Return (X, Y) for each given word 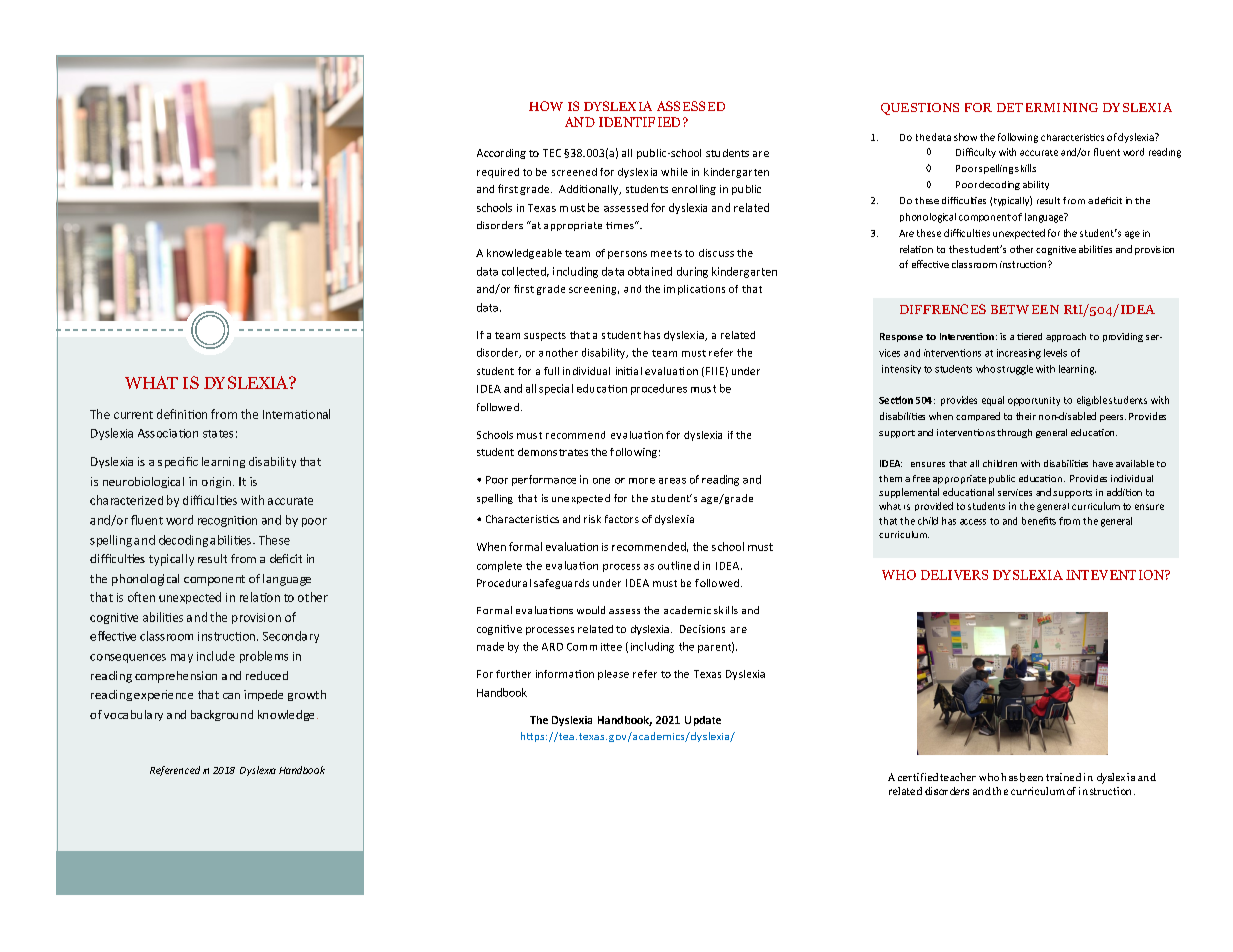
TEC (552, 153)
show (965, 137)
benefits (1039, 521)
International (296, 414)
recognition (227, 521)
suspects (545, 336)
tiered (1029, 336)
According (501, 154)
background (222, 715)
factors (622, 519)
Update (703, 721)
